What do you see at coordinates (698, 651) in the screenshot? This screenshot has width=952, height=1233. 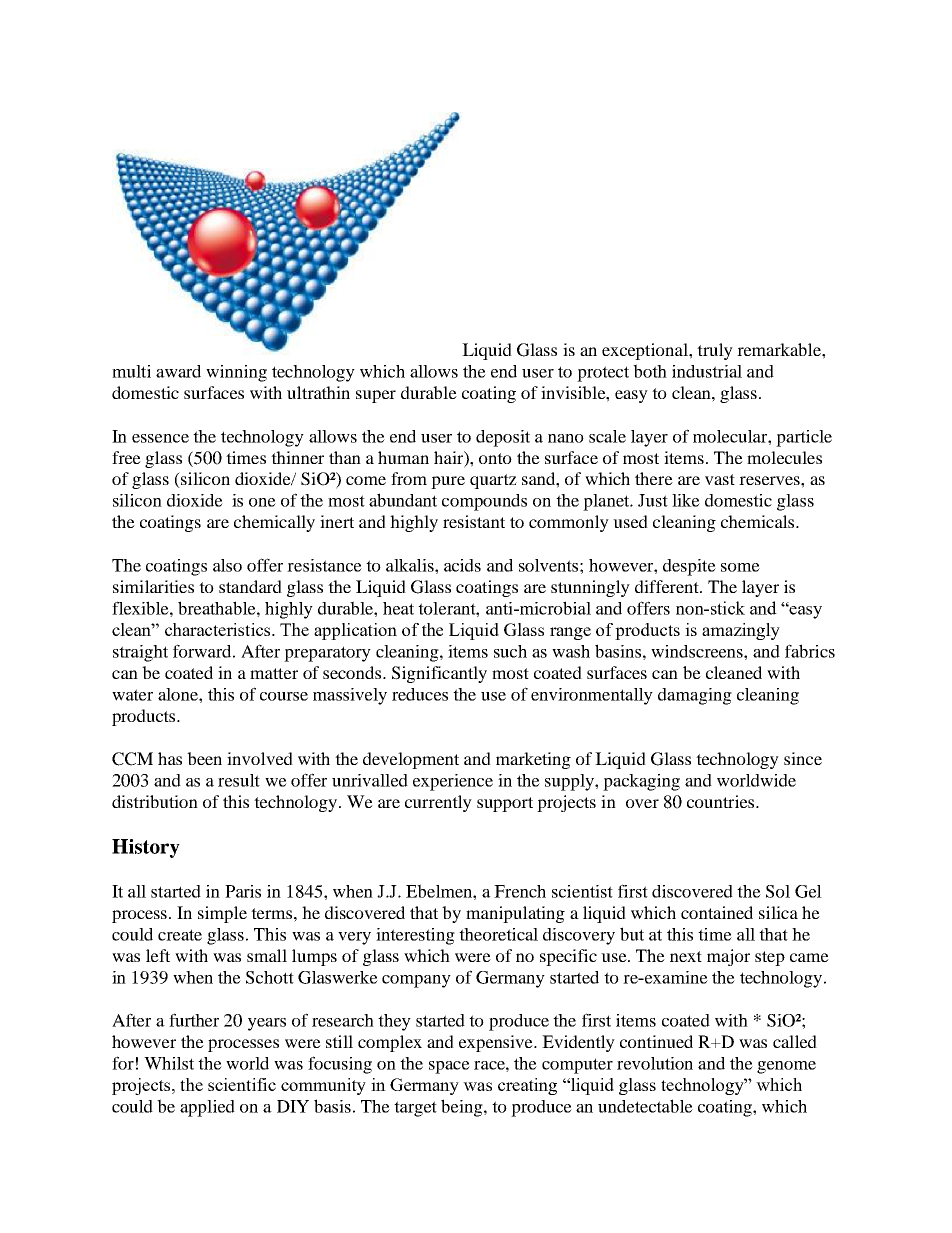 I see `windscreens` at bounding box center [698, 651].
